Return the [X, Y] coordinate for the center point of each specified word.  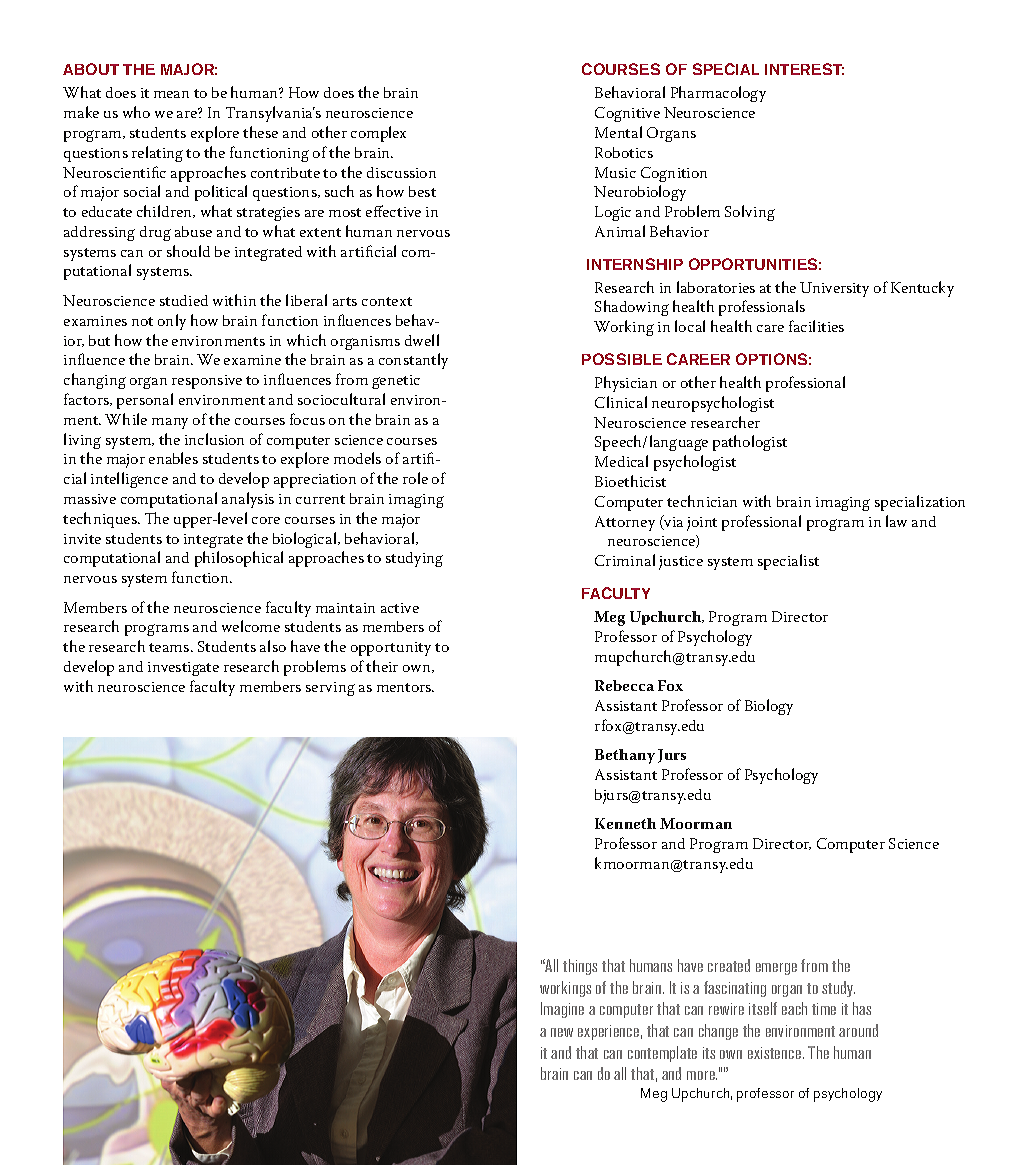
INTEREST [804, 69]
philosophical [239, 559]
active [400, 608]
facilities [816, 326]
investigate [183, 669]
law [896, 521]
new [562, 1032]
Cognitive [627, 114]
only [172, 322]
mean [171, 94]
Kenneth [625, 823]
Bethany [625, 756]
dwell [422, 340]
